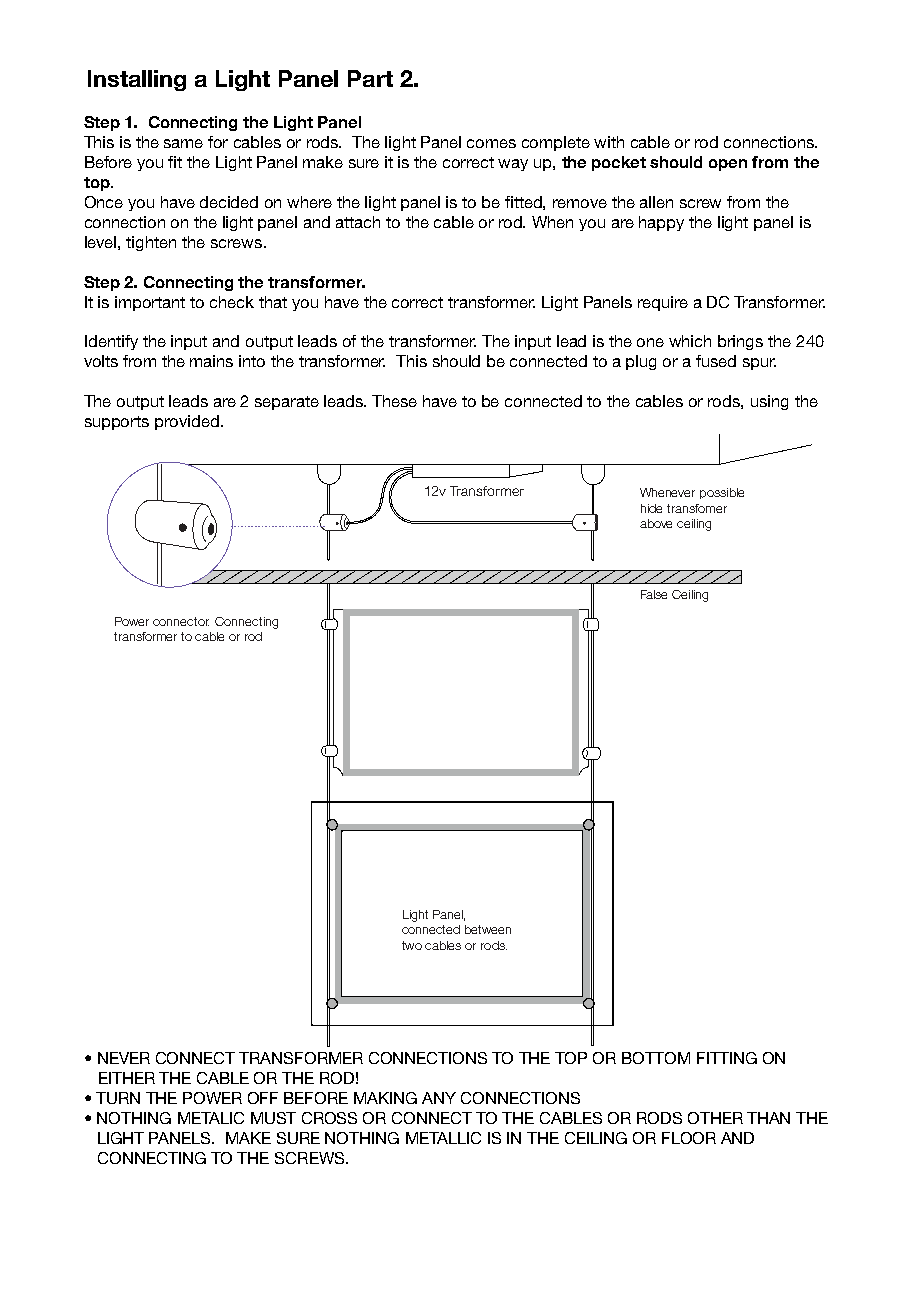 The image size is (924, 1308). Describe the element at coordinates (488, 929) in the screenshot. I see `between` at that location.
